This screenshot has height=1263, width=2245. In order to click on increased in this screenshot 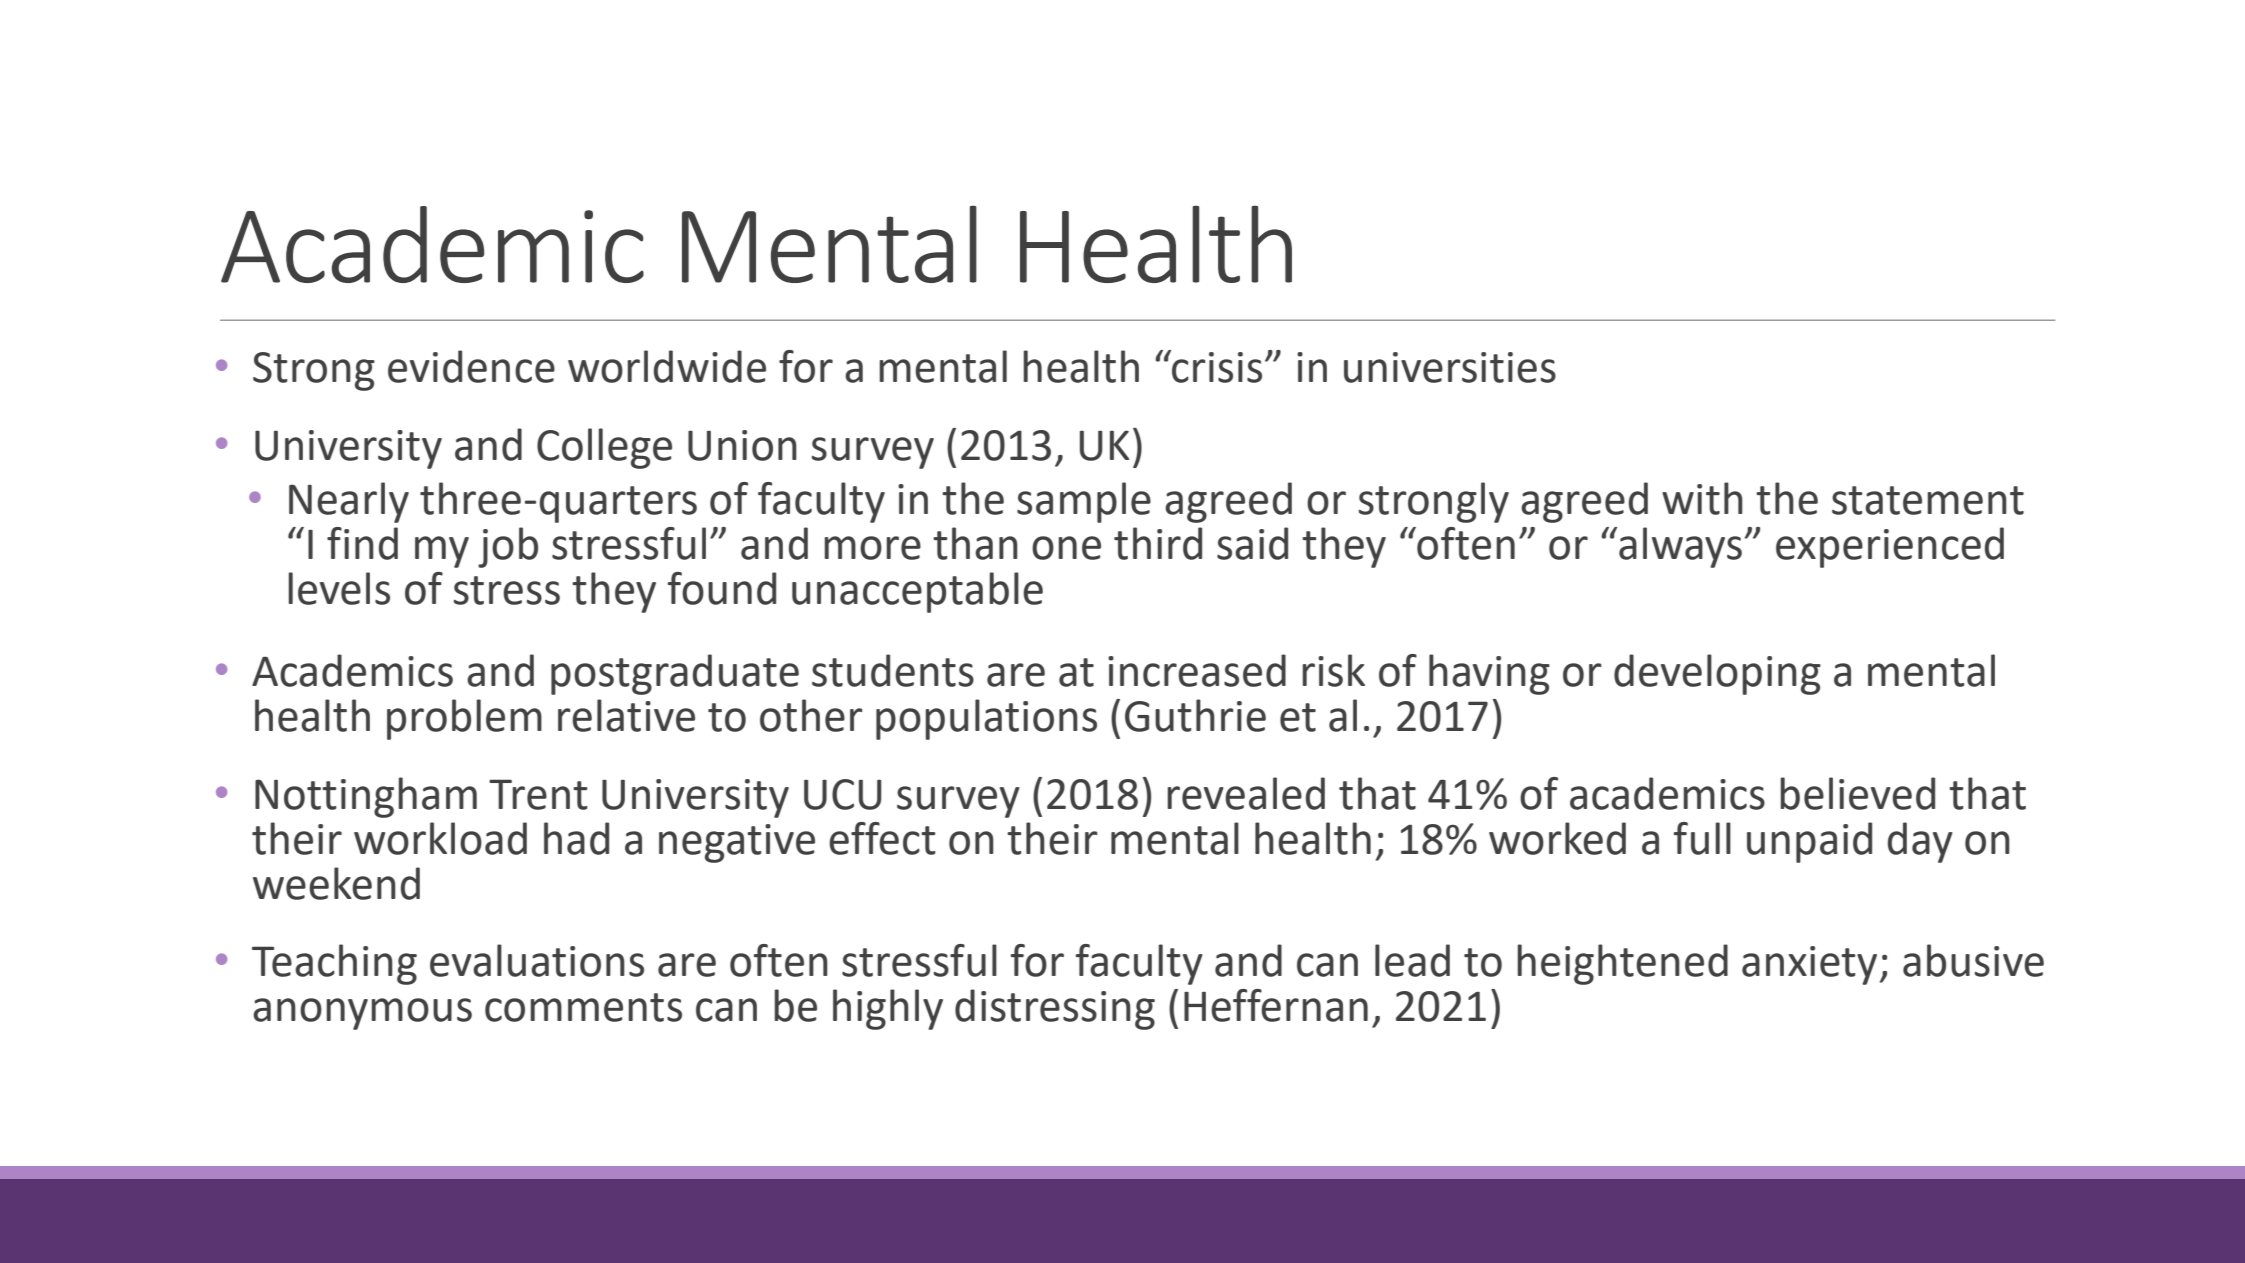, I will do `click(1197, 670)`.
